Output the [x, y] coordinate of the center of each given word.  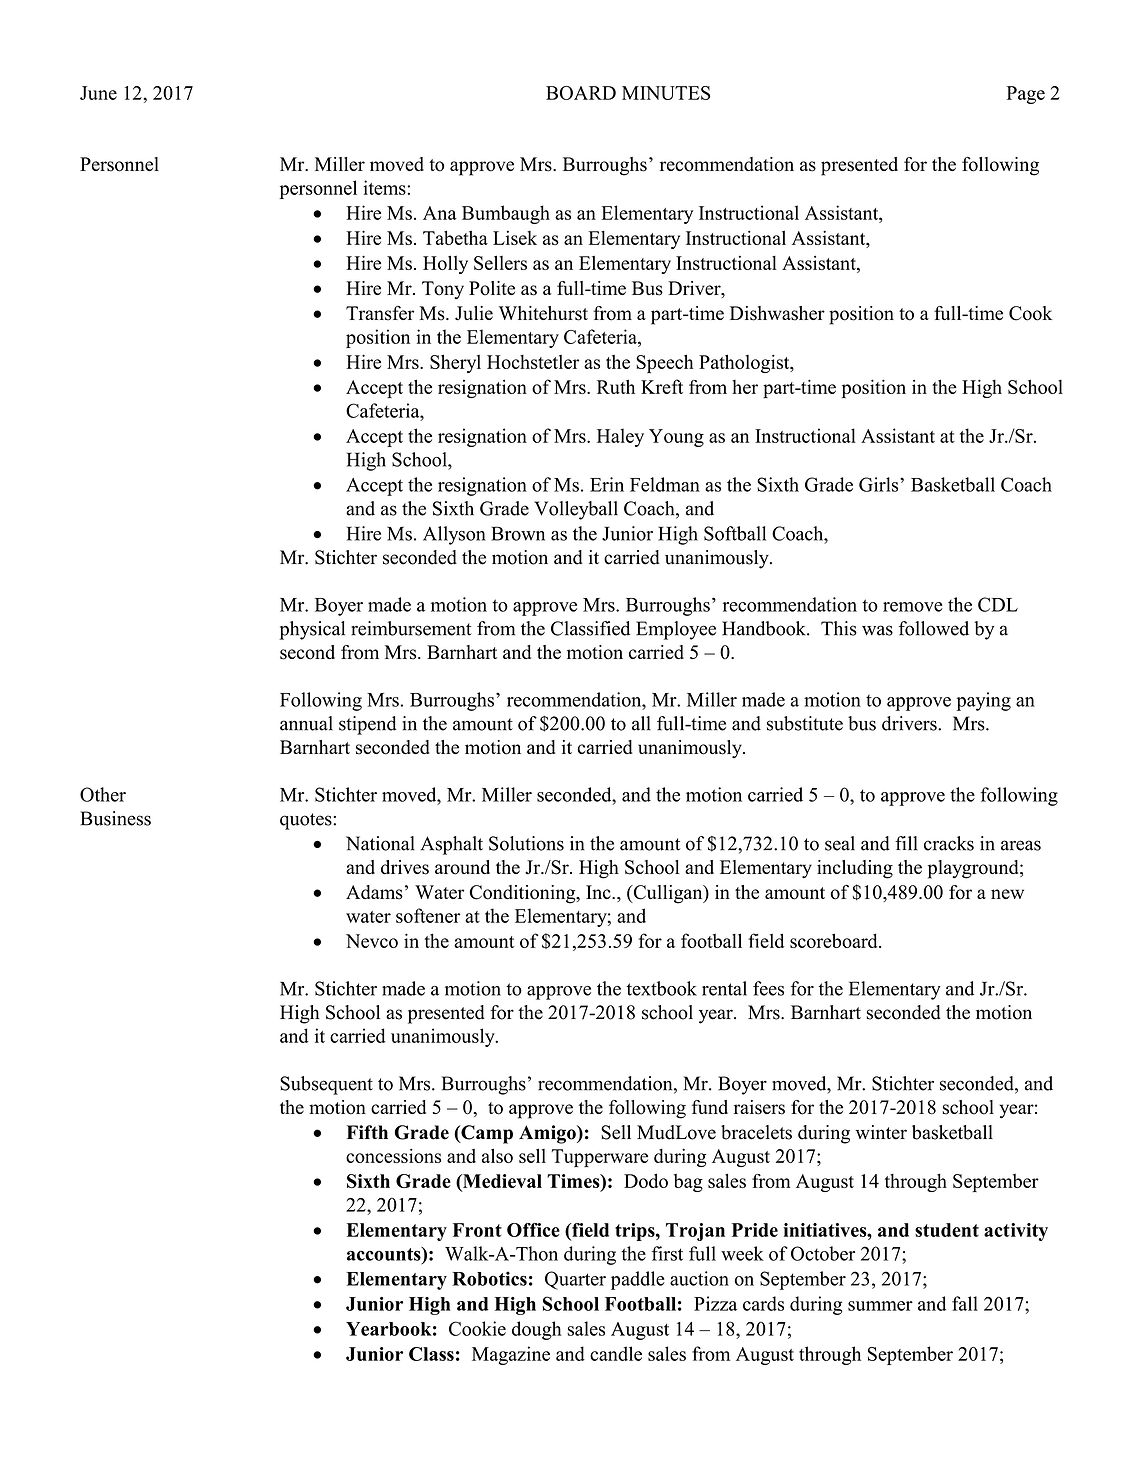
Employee [676, 630]
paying [984, 701]
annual [306, 723]
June [98, 93]
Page [1026, 95]
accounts [385, 1254]
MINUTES [666, 93]
